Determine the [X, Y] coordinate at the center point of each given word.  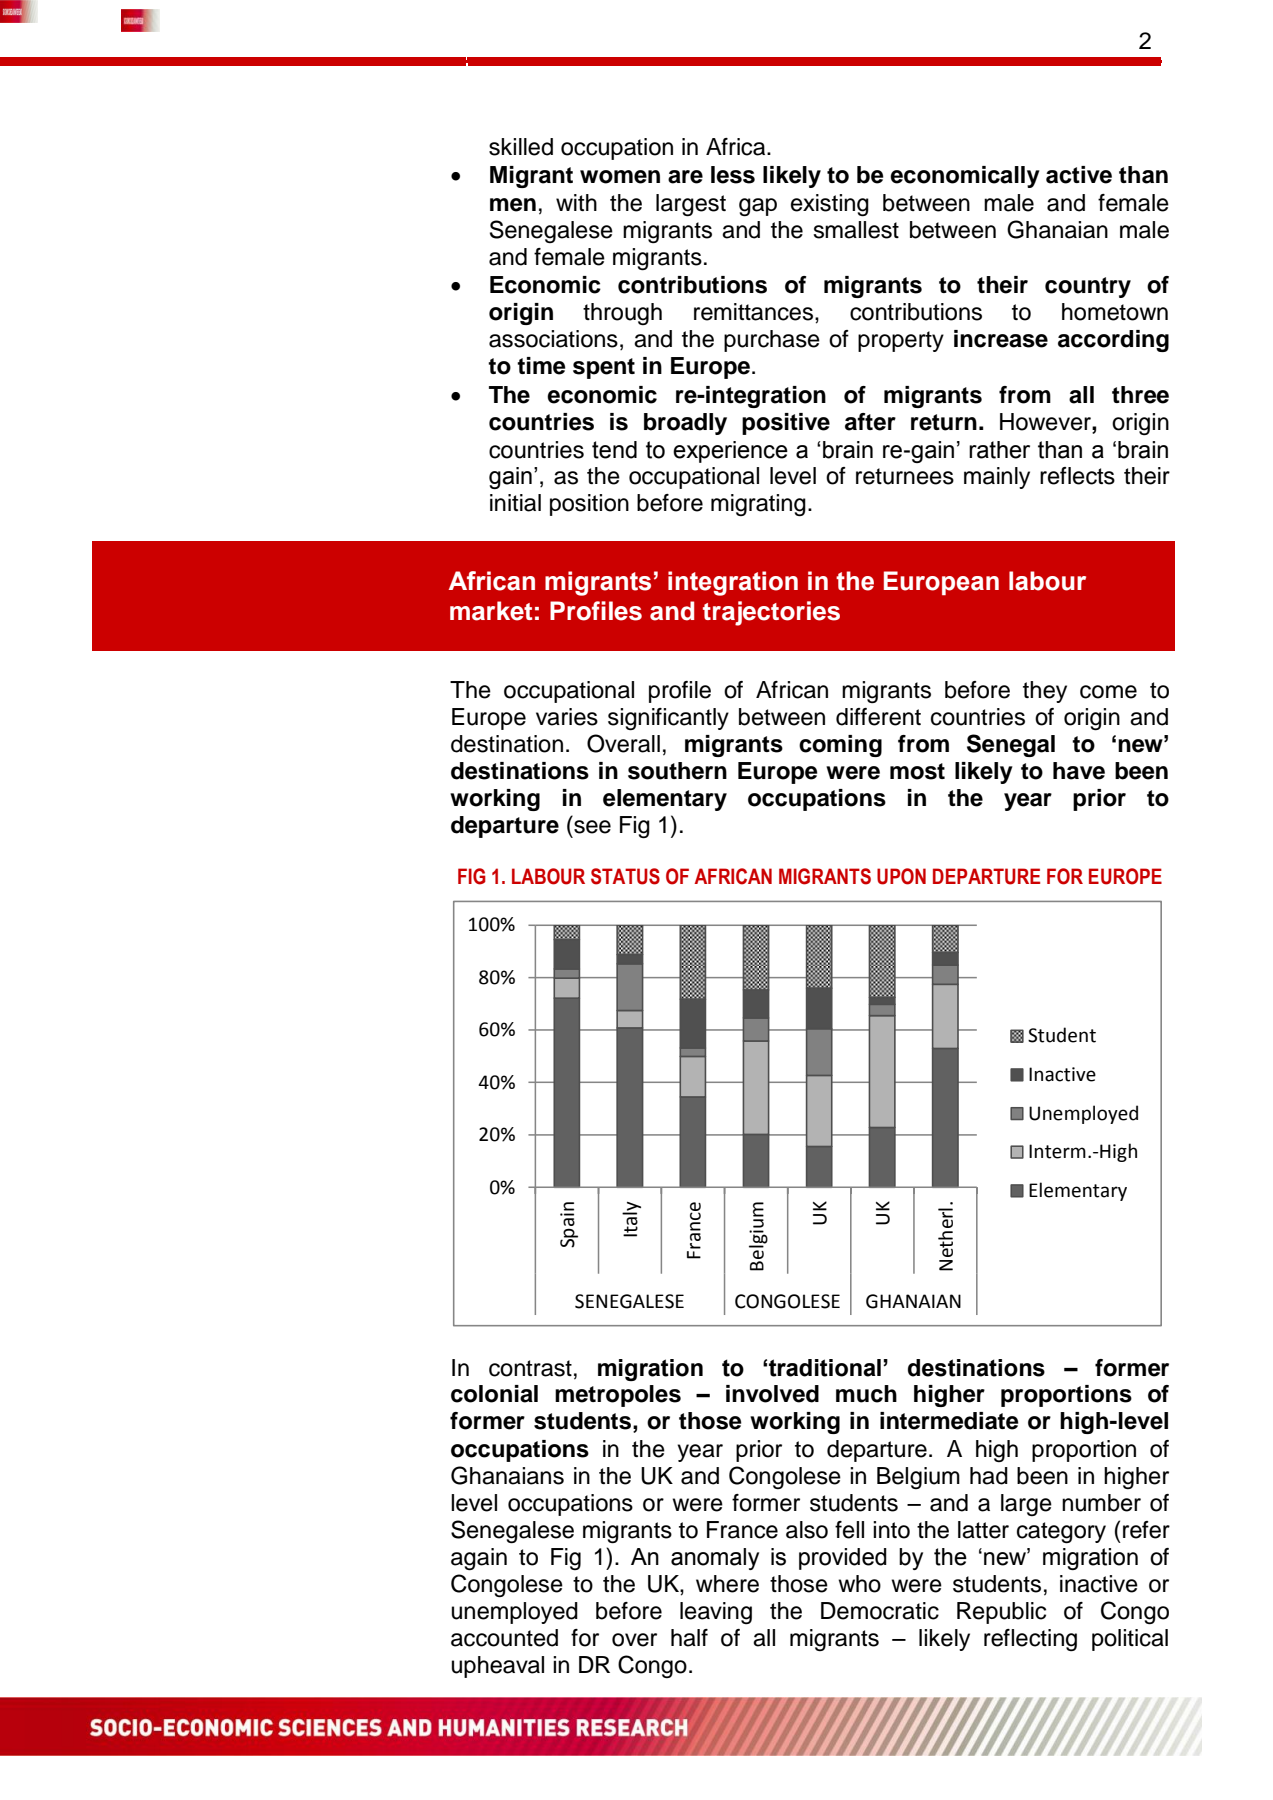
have [1079, 771]
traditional [825, 1368]
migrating [758, 505]
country [1088, 287]
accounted [504, 1638]
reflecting [1030, 1640]
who [859, 1584]
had [989, 1476]
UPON [901, 876]
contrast [530, 1368]
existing [830, 205]
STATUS [625, 876]
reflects [1077, 476]
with [576, 202]
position [589, 505]
